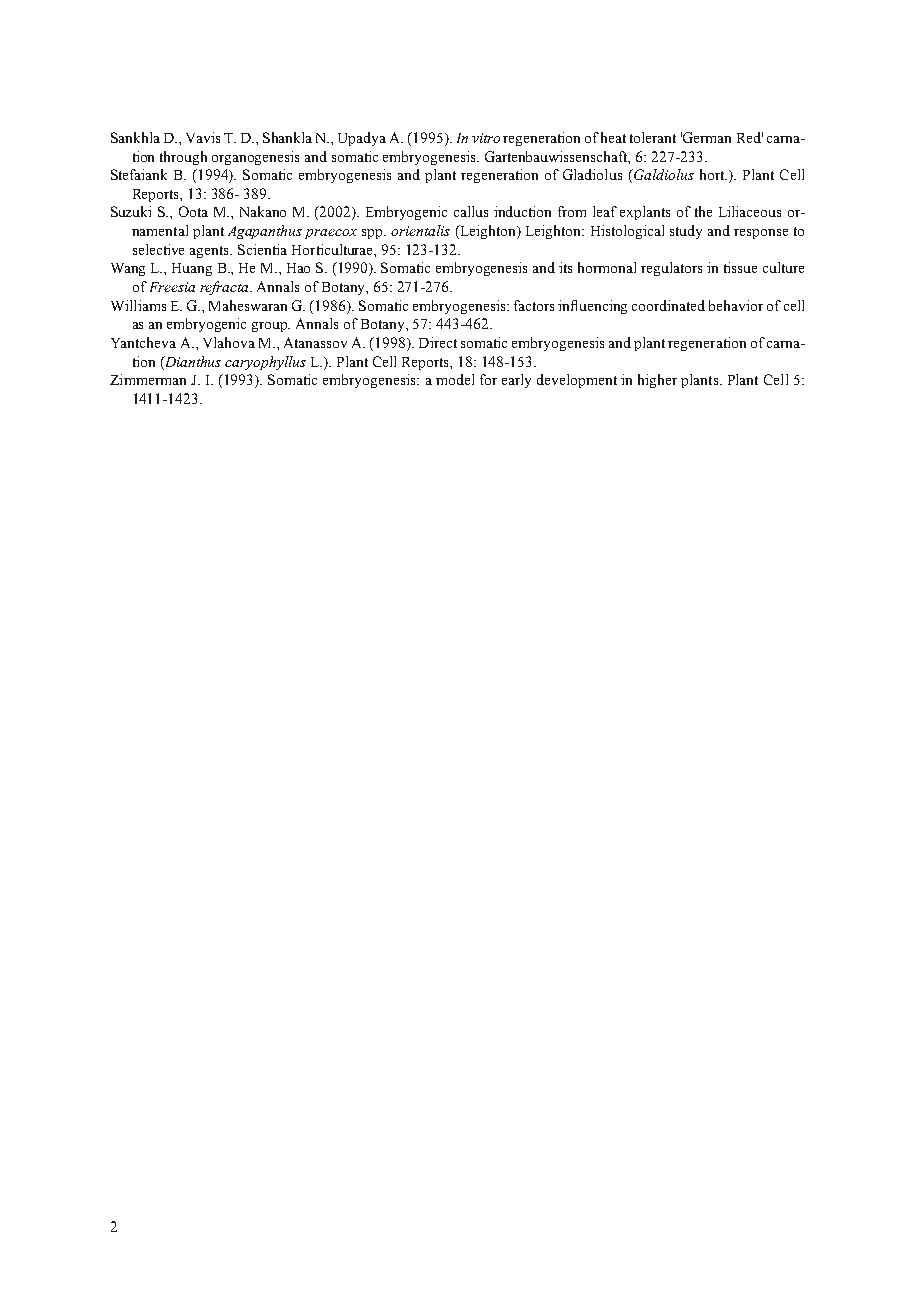  I want to click on tolerant, so click(653, 137).
